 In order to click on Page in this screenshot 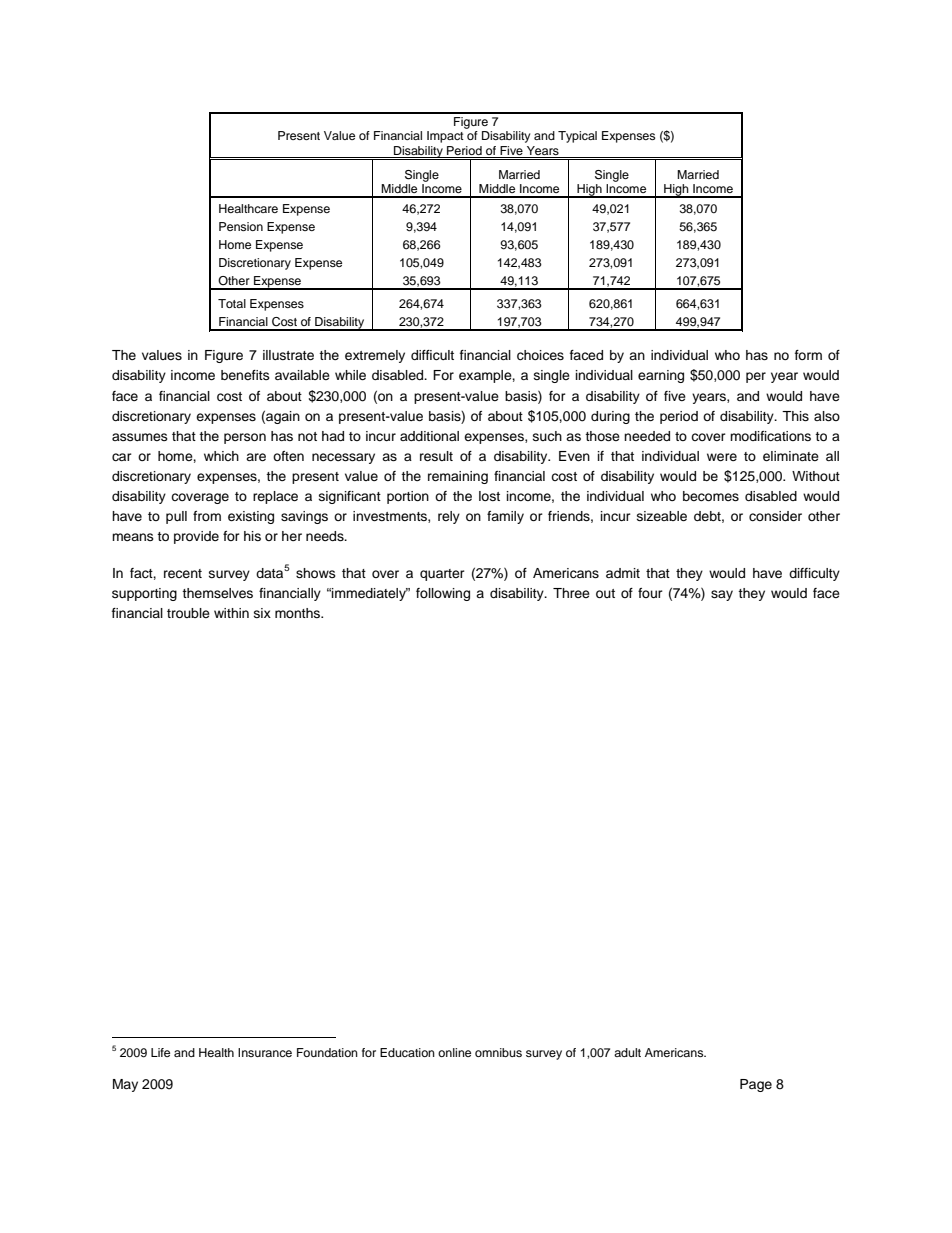, I will do `click(756, 1085)`.
